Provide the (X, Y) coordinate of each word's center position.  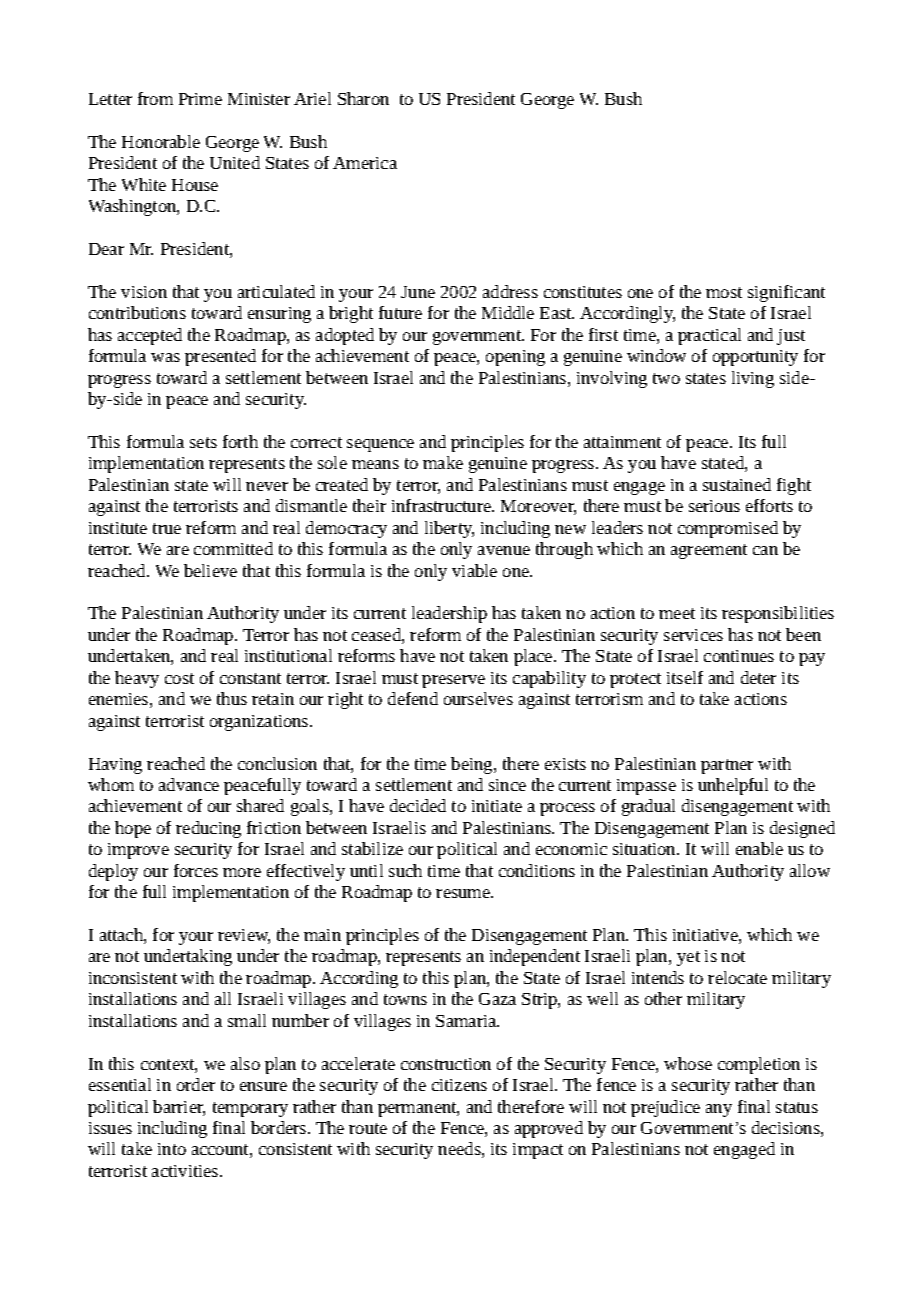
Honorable (161, 141)
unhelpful (733, 786)
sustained (737, 484)
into (172, 1149)
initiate (497, 806)
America (365, 163)
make (443, 462)
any (719, 1110)
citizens (459, 1085)
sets (203, 442)
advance (189, 784)
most (724, 292)
